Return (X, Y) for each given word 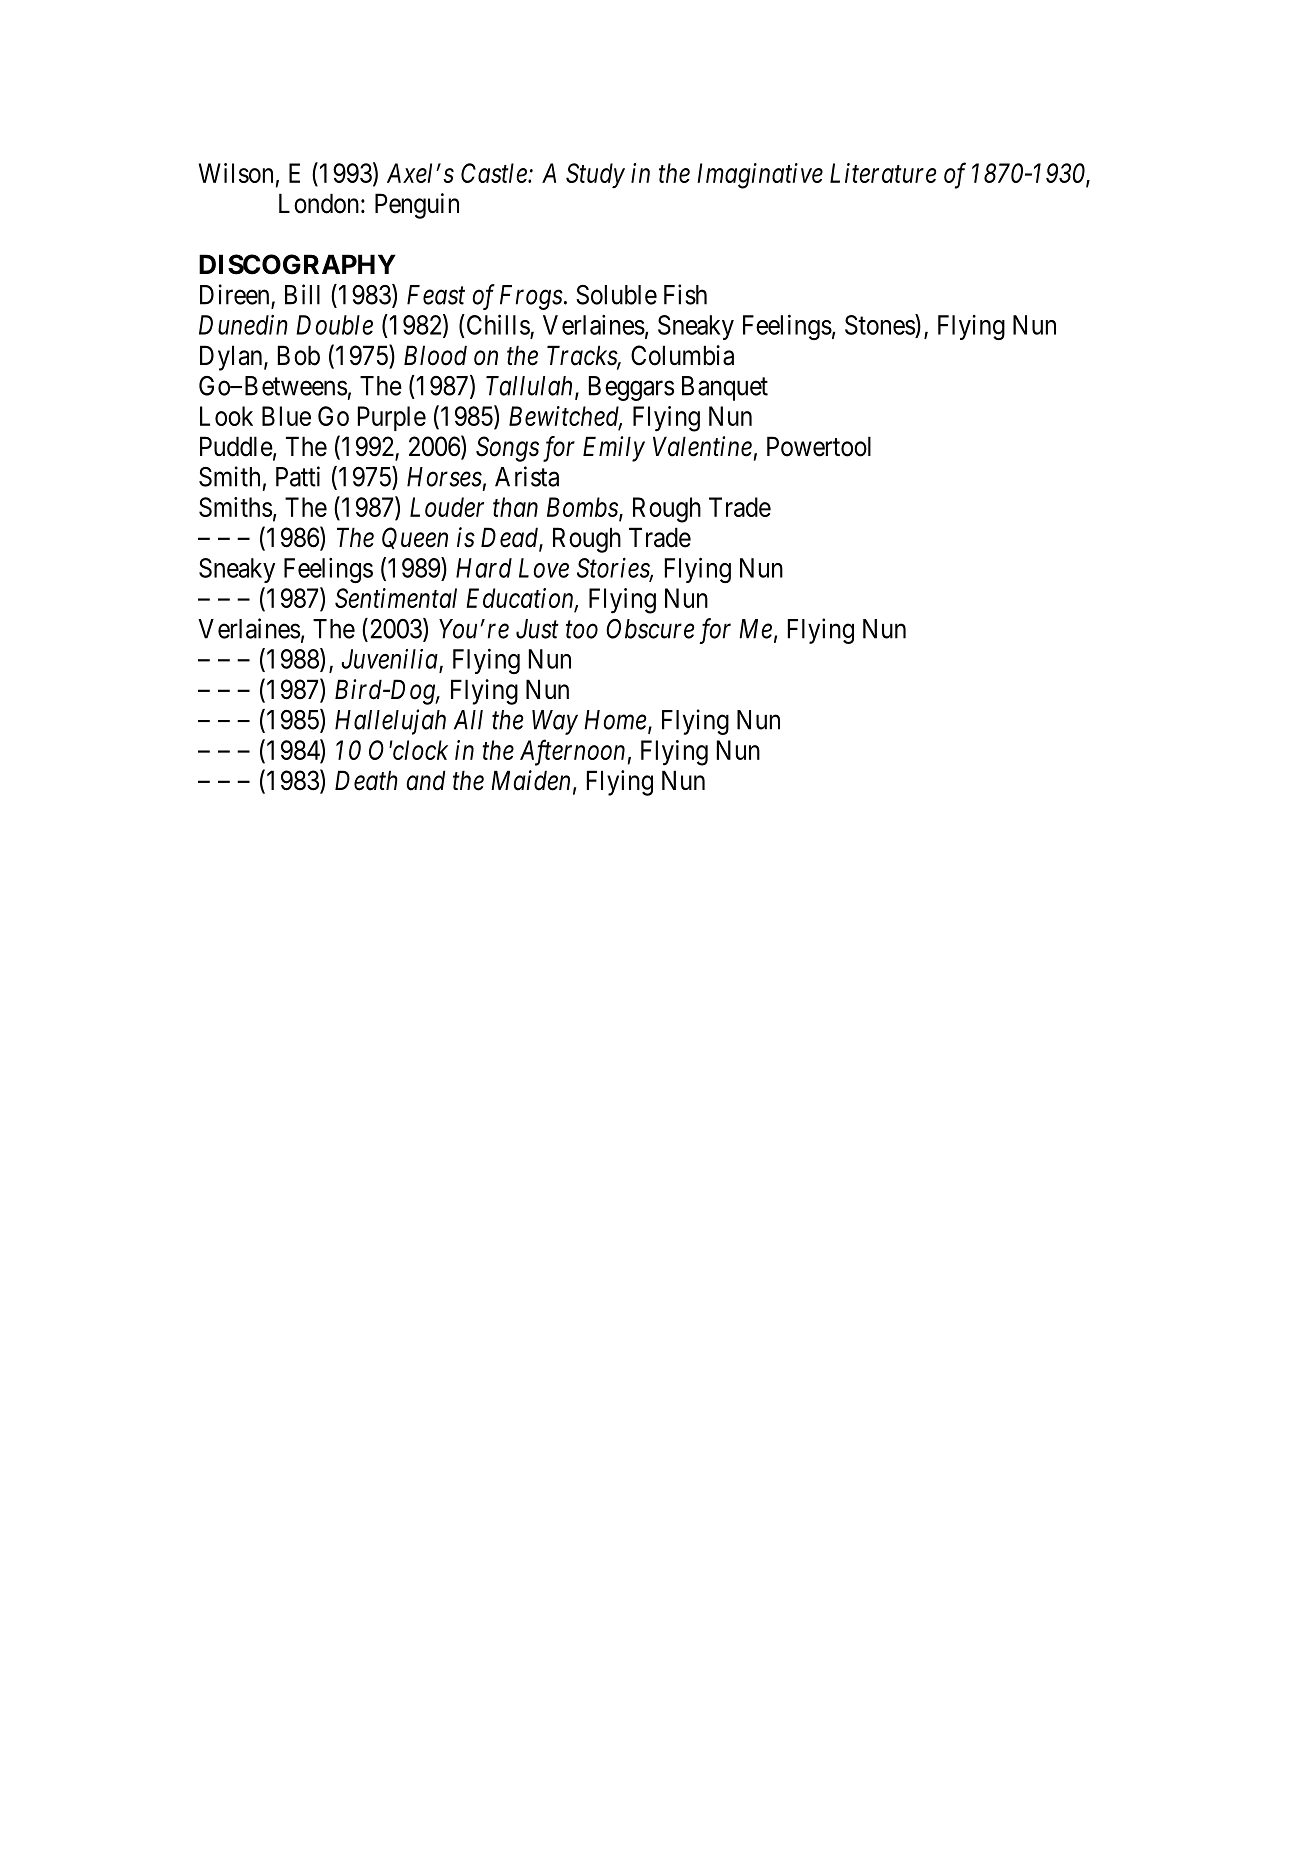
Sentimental (396, 598)
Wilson (236, 173)
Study (595, 176)
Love (544, 568)
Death (366, 780)
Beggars (631, 388)
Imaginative (760, 176)
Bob (299, 355)
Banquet (725, 388)
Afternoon (572, 752)
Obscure (650, 629)
